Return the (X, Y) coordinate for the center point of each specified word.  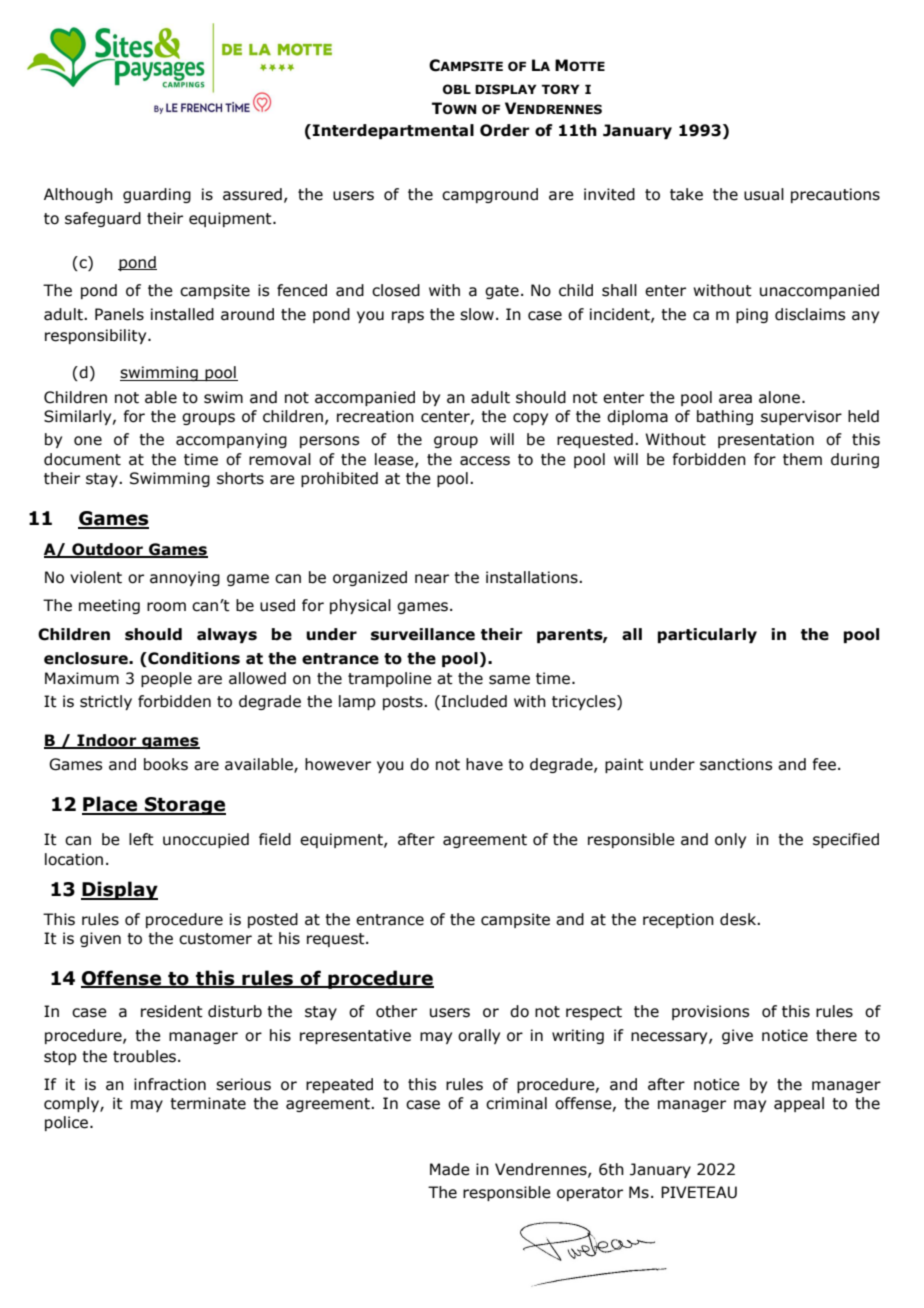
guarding (157, 195)
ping (752, 315)
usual (764, 194)
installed (182, 314)
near (432, 579)
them (802, 459)
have (484, 764)
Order (505, 130)
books (166, 764)
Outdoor (107, 550)
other (396, 1011)
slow (477, 314)
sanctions (736, 764)
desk (739, 919)
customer (215, 939)
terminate (208, 1103)
